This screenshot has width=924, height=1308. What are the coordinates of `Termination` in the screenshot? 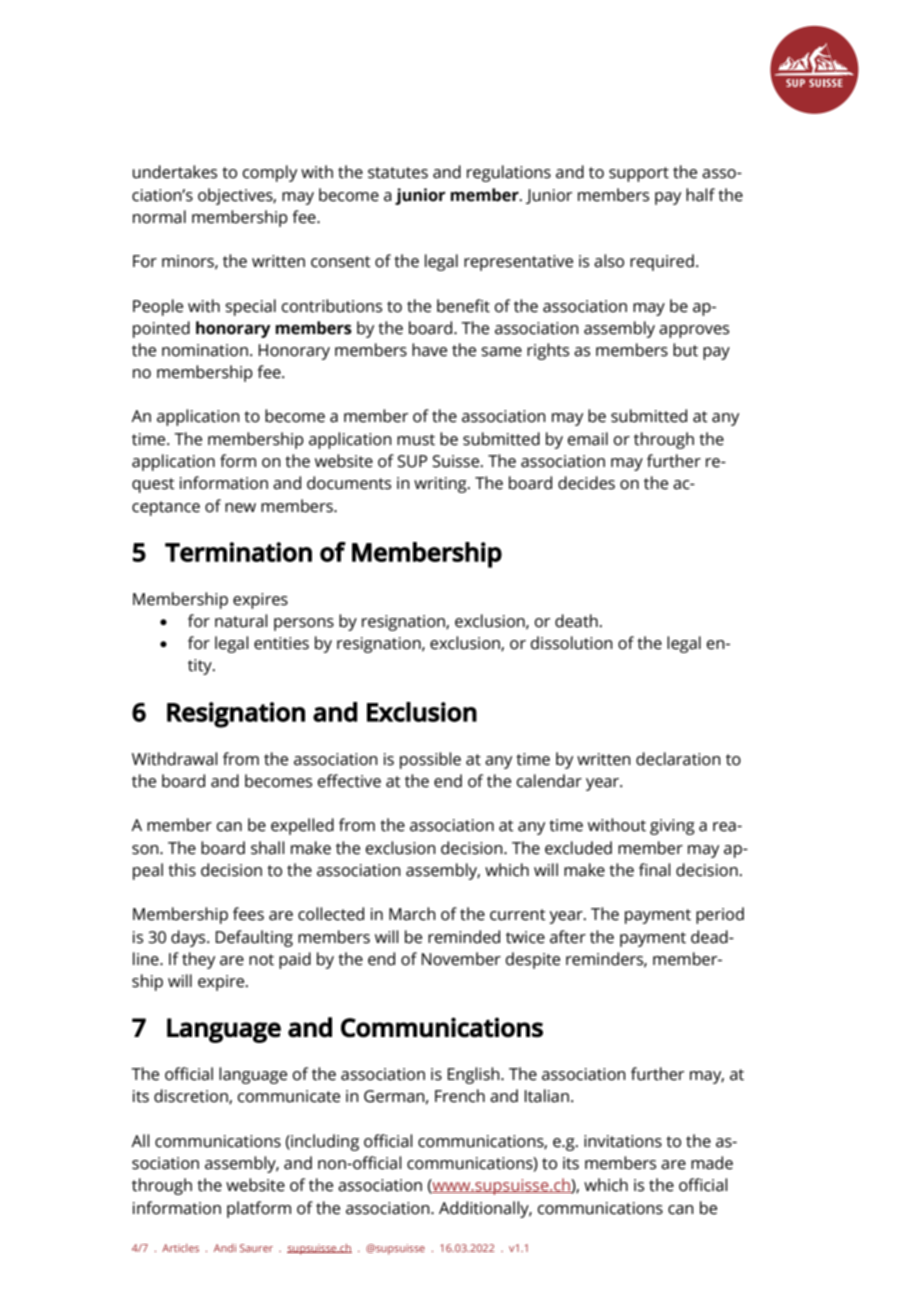 It's located at (238, 552).
